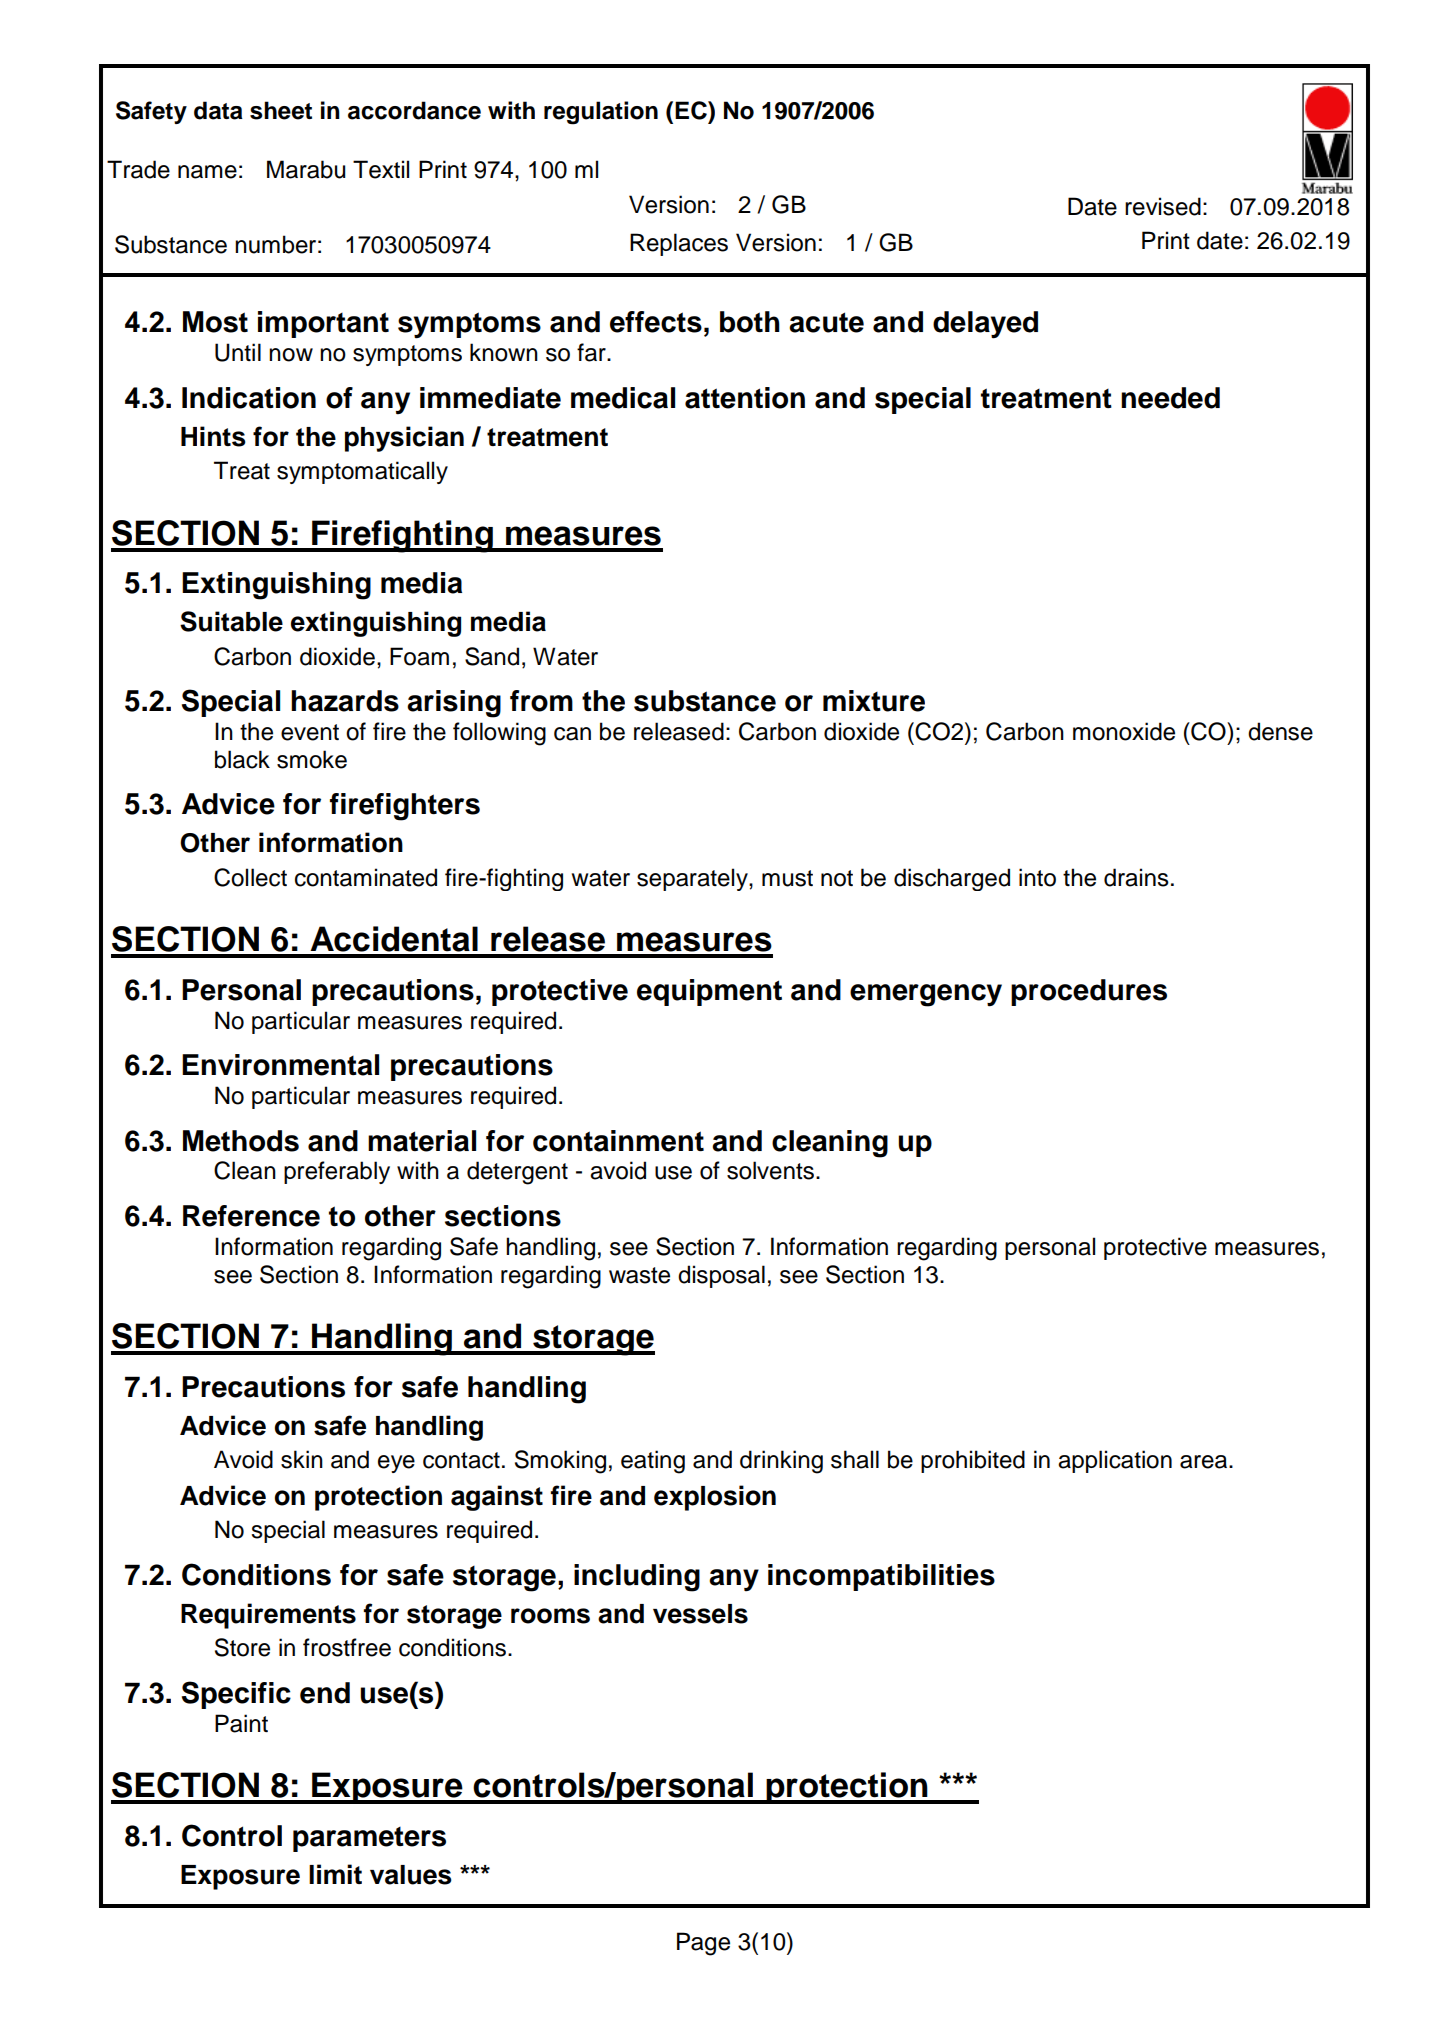  Describe the element at coordinates (1163, 206) in the screenshot. I see `revised` at that location.
